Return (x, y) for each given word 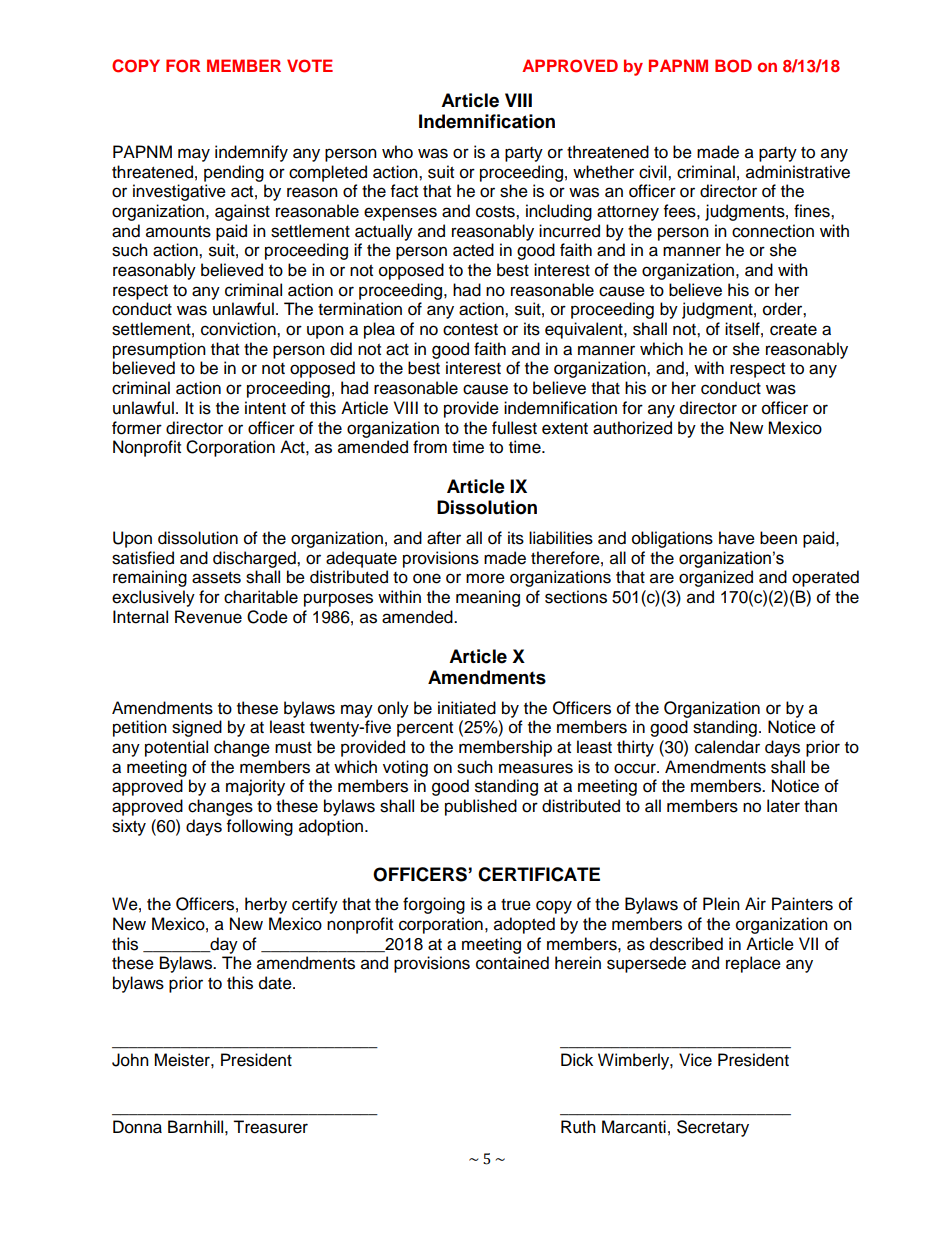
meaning (488, 598)
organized (716, 578)
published (481, 807)
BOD (733, 66)
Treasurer (270, 1127)
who (397, 152)
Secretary (713, 1128)
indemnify (251, 153)
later (783, 806)
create (793, 330)
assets (216, 578)
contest (470, 330)
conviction (239, 329)
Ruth (578, 1127)
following (260, 827)
